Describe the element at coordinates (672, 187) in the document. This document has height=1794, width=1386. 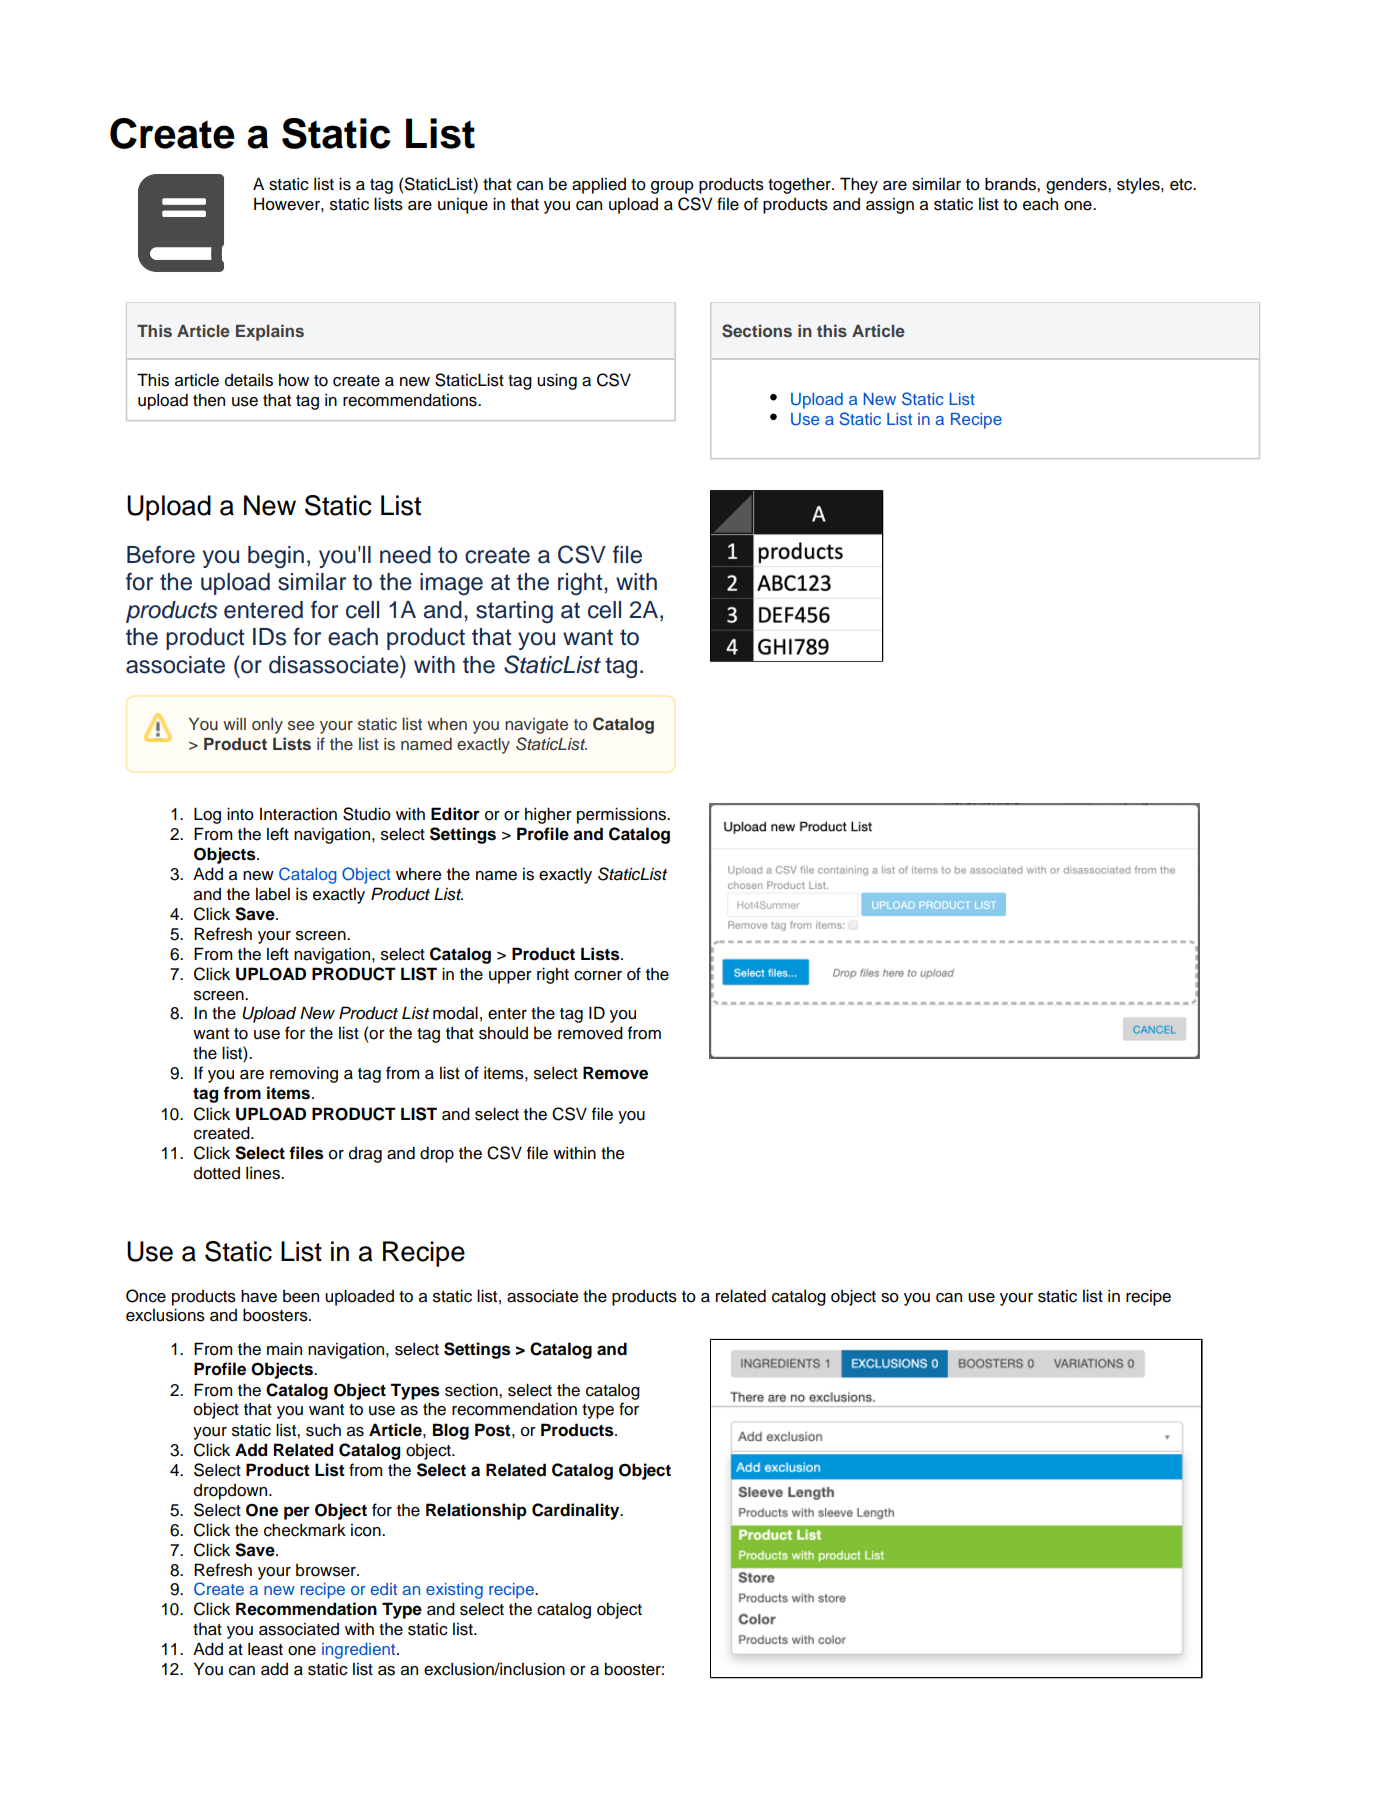
I see `group` at that location.
